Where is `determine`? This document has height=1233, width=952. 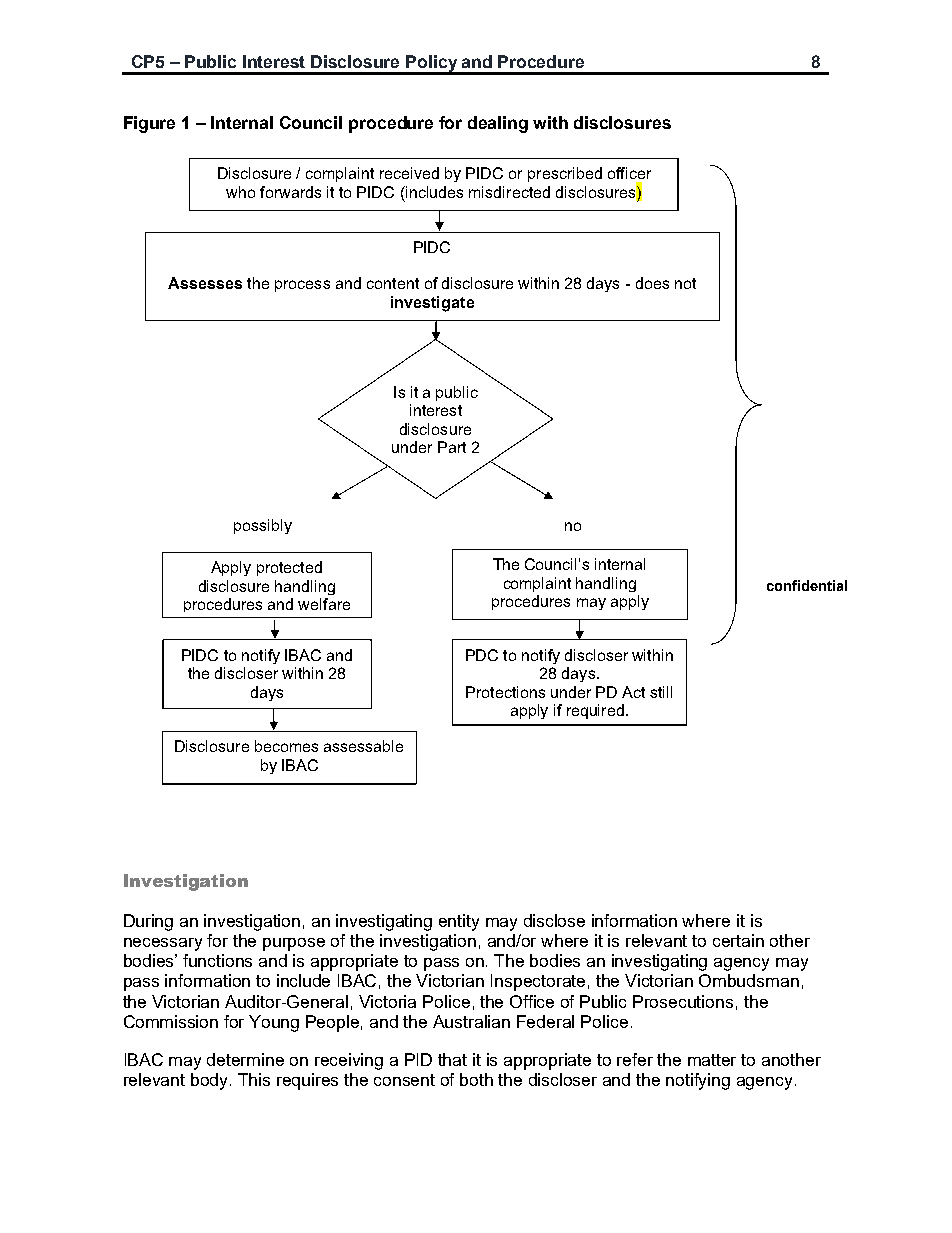
determine is located at coordinates (245, 1059).
